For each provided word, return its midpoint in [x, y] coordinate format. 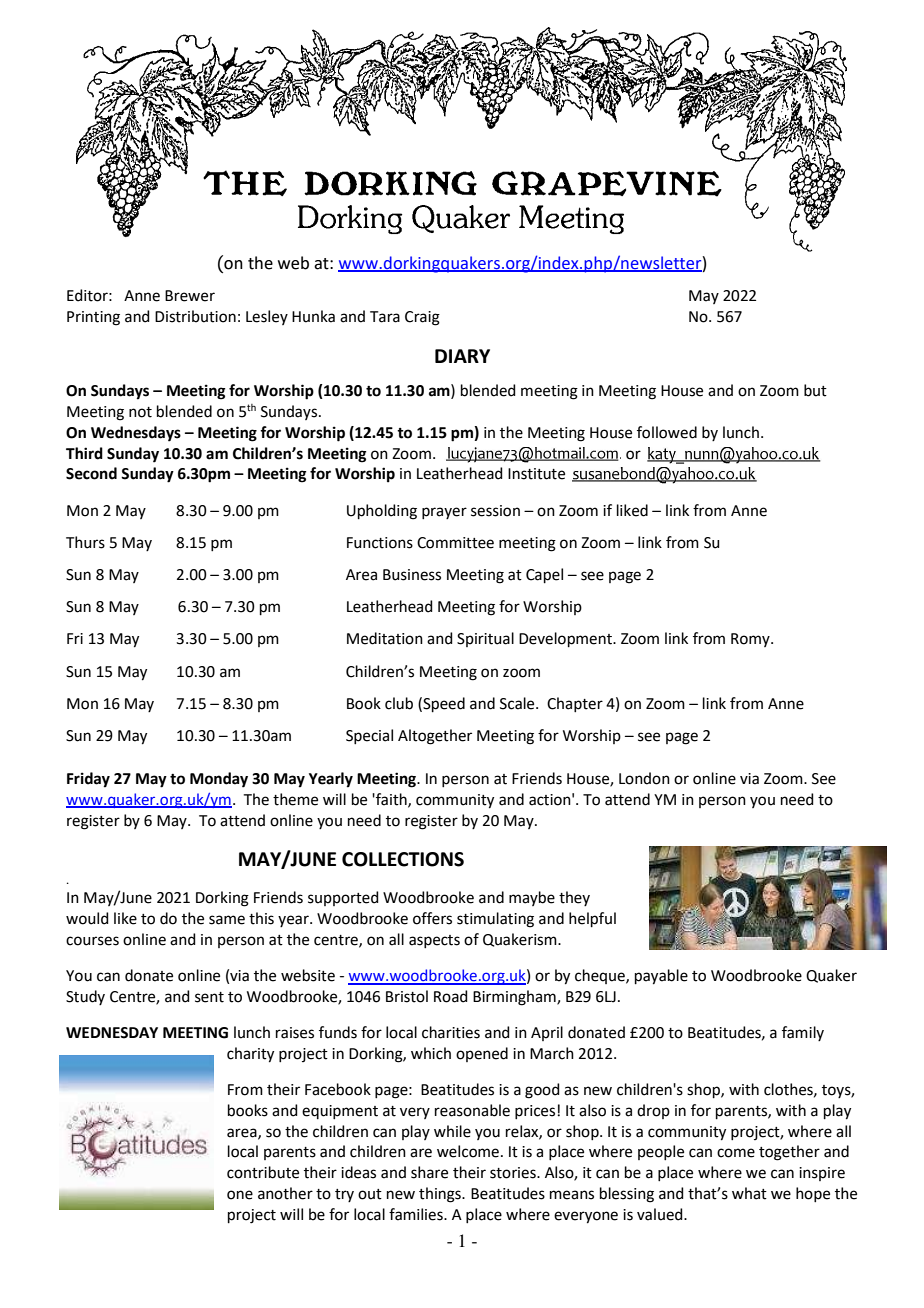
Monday [219, 780]
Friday [88, 780]
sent [209, 997]
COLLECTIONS [403, 859]
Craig [422, 318]
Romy [751, 640]
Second [91, 473]
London [644, 778]
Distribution [195, 316]
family [803, 1033]
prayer [444, 513]
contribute [263, 1172]
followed [667, 432]
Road [451, 996]
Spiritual [485, 639]
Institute [536, 474]
